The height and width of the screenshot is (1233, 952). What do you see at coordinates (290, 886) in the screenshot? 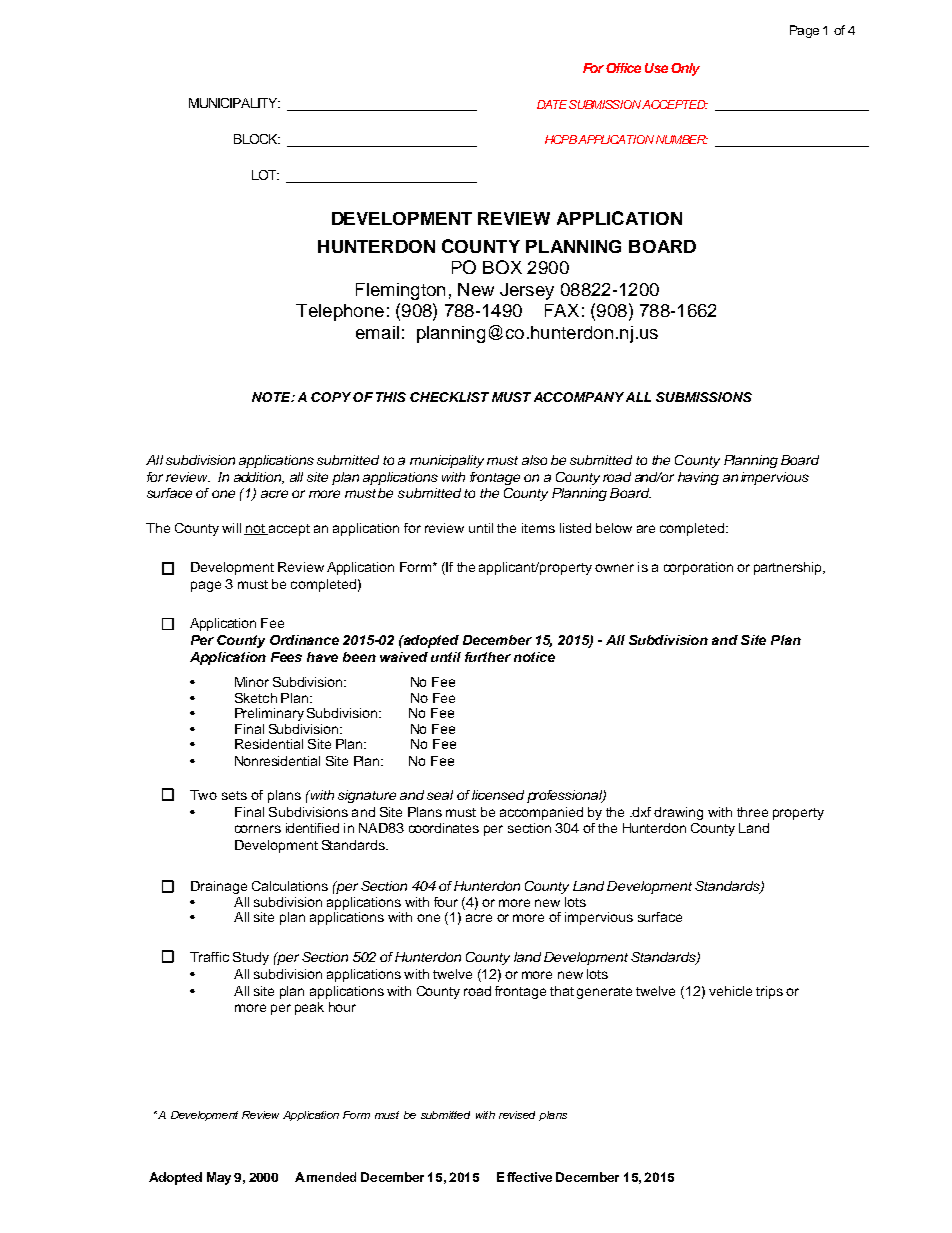
I see `Calculations` at bounding box center [290, 886].
